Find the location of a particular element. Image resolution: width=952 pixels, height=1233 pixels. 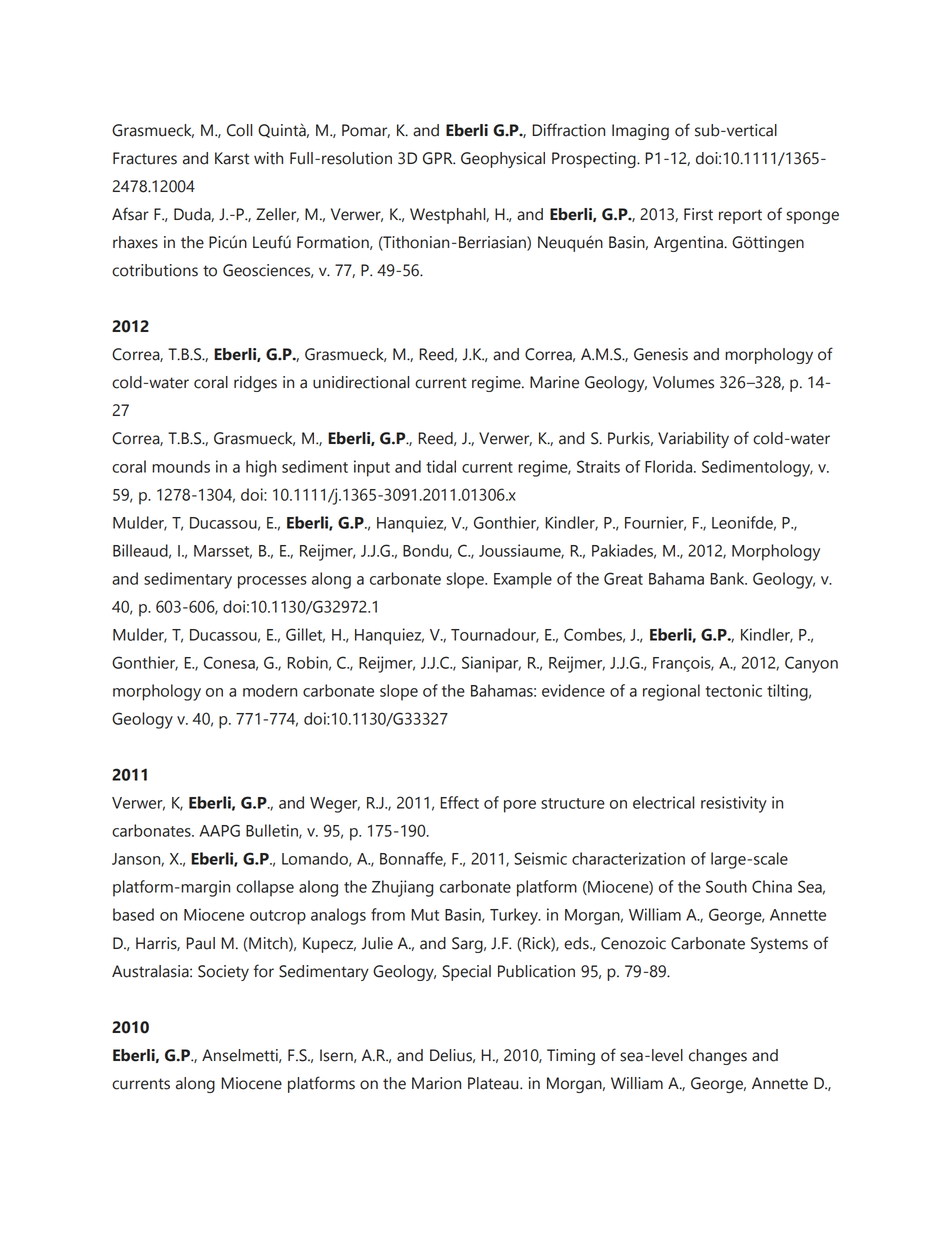

resistivity is located at coordinates (734, 804).
